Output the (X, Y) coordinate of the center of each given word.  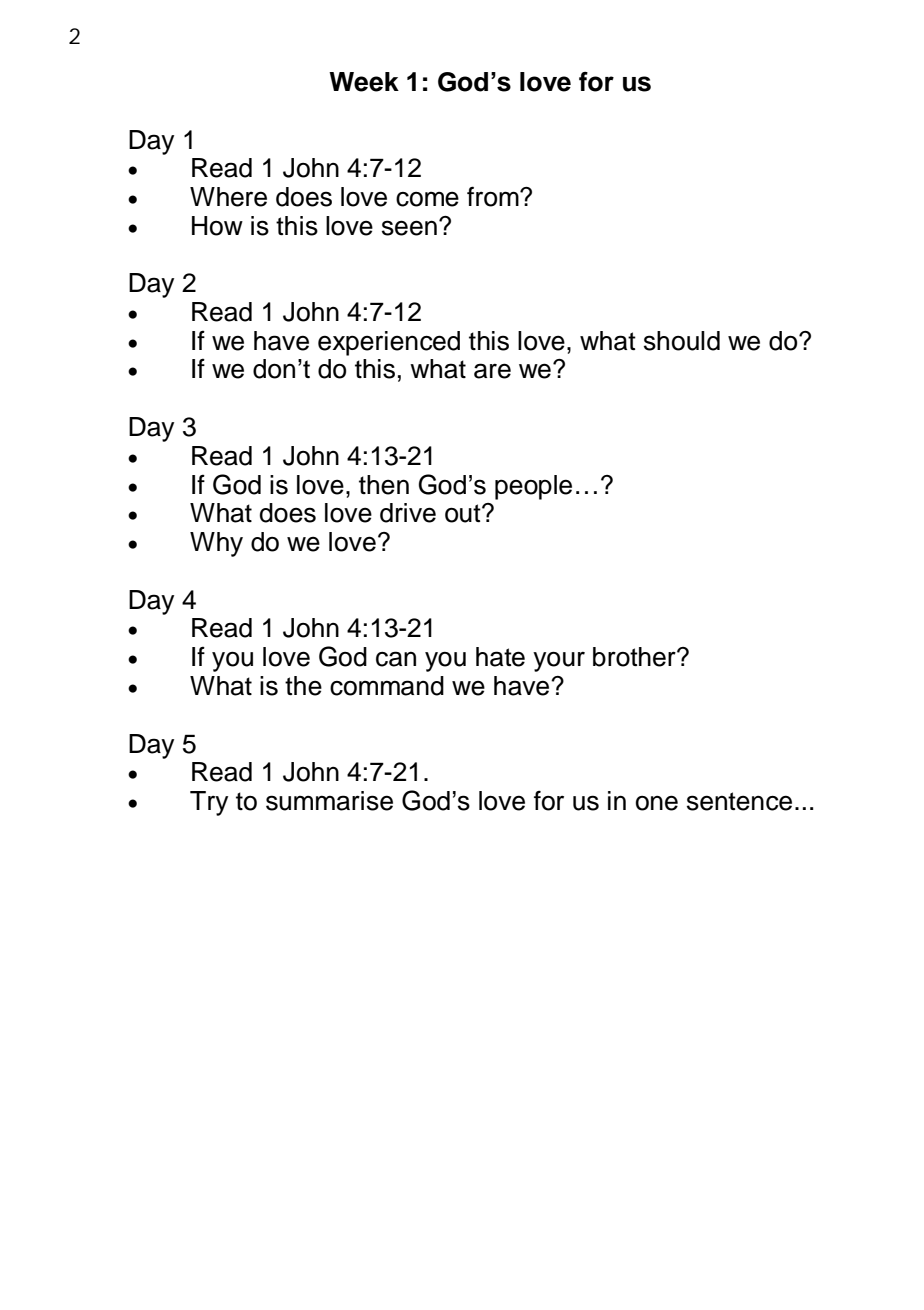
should (682, 341)
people (533, 487)
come (427, 199)
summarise (329, 801)
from (494, 196)
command (387, 686)
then (384, 485)
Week (364, 82)
